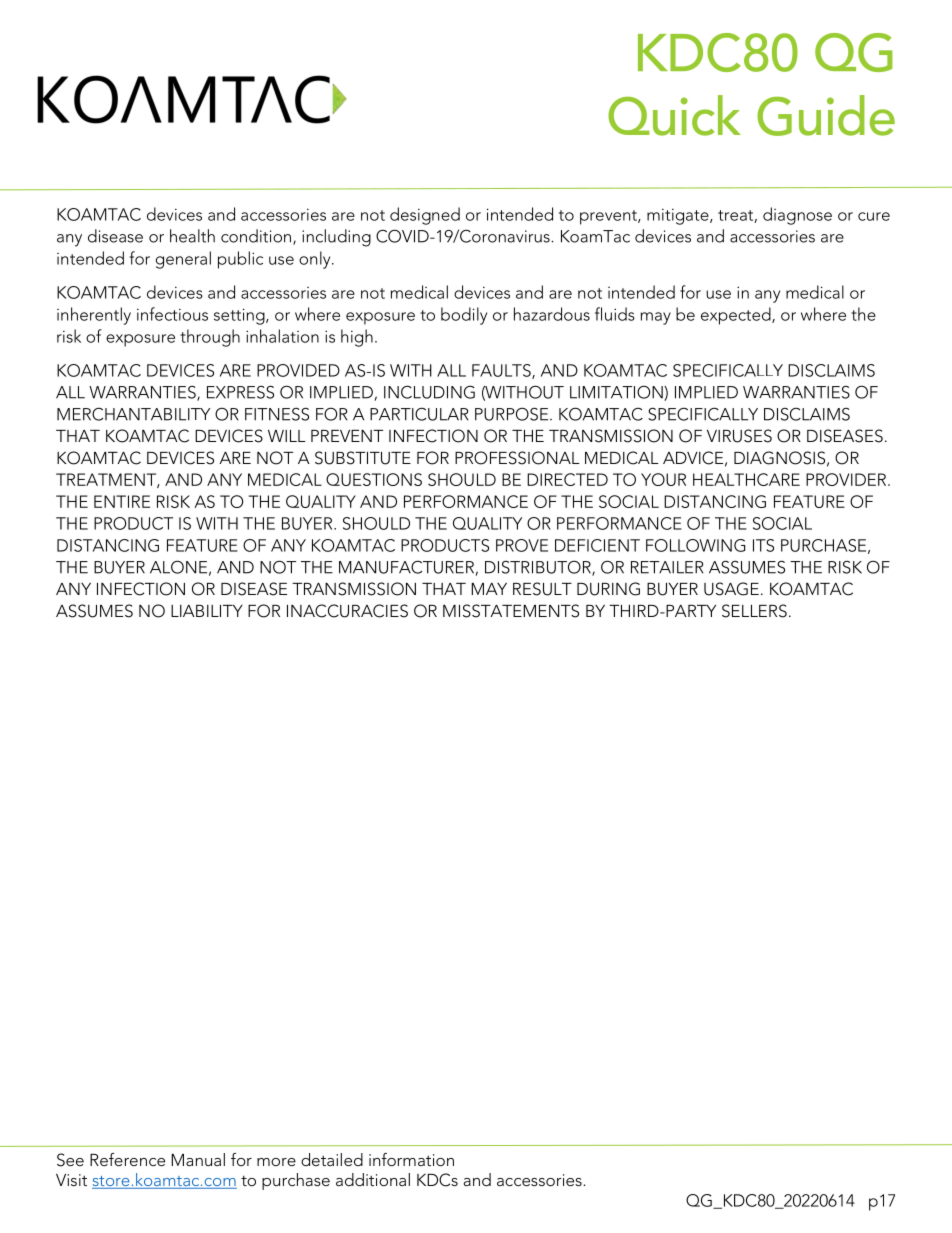 Image resolution: width=952 pixels, height=1233 pixels. I want to click on condition, so click(257, 237).
